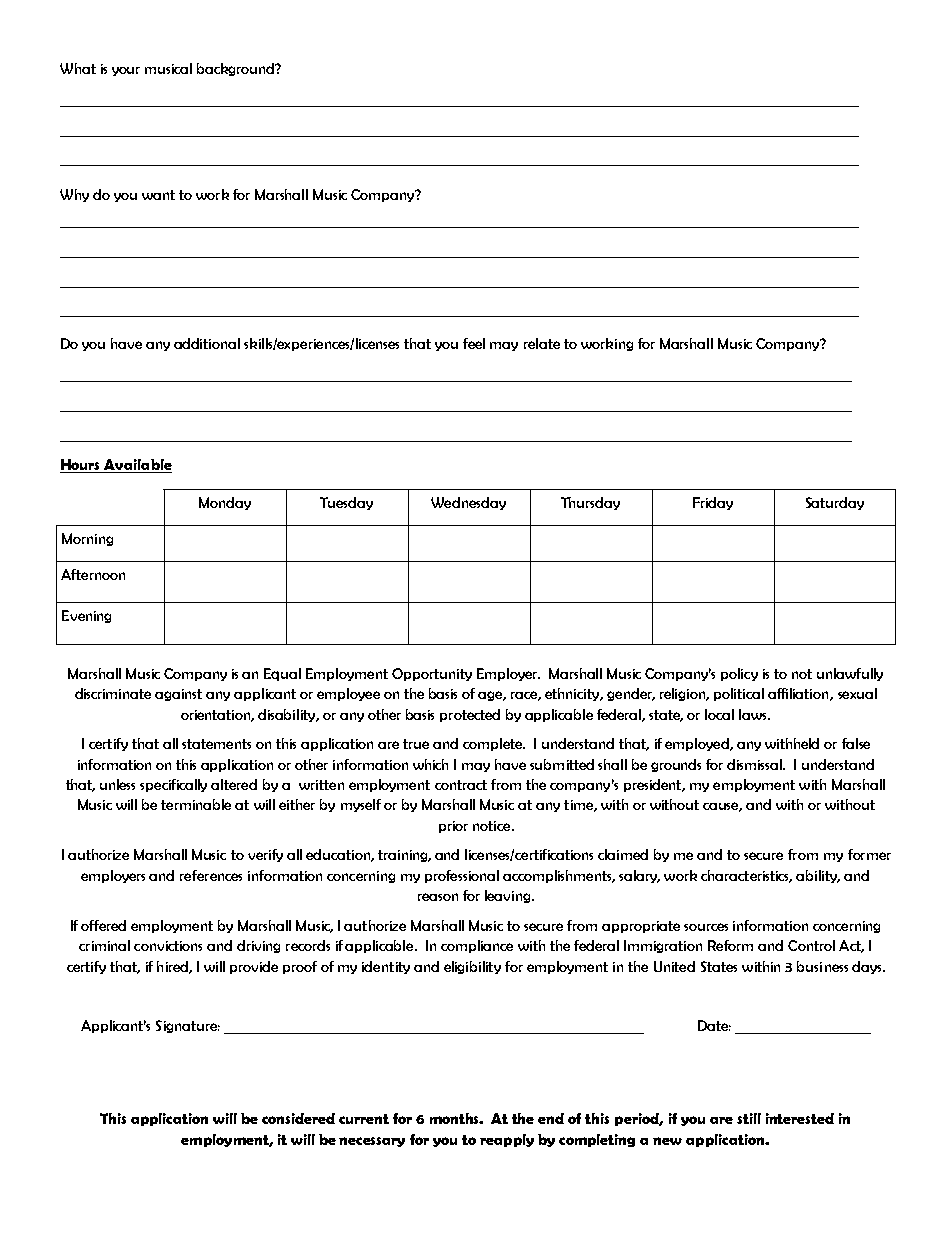  Describe the element at coordinates (739, 674) in the image. I see `policy` at that location.
